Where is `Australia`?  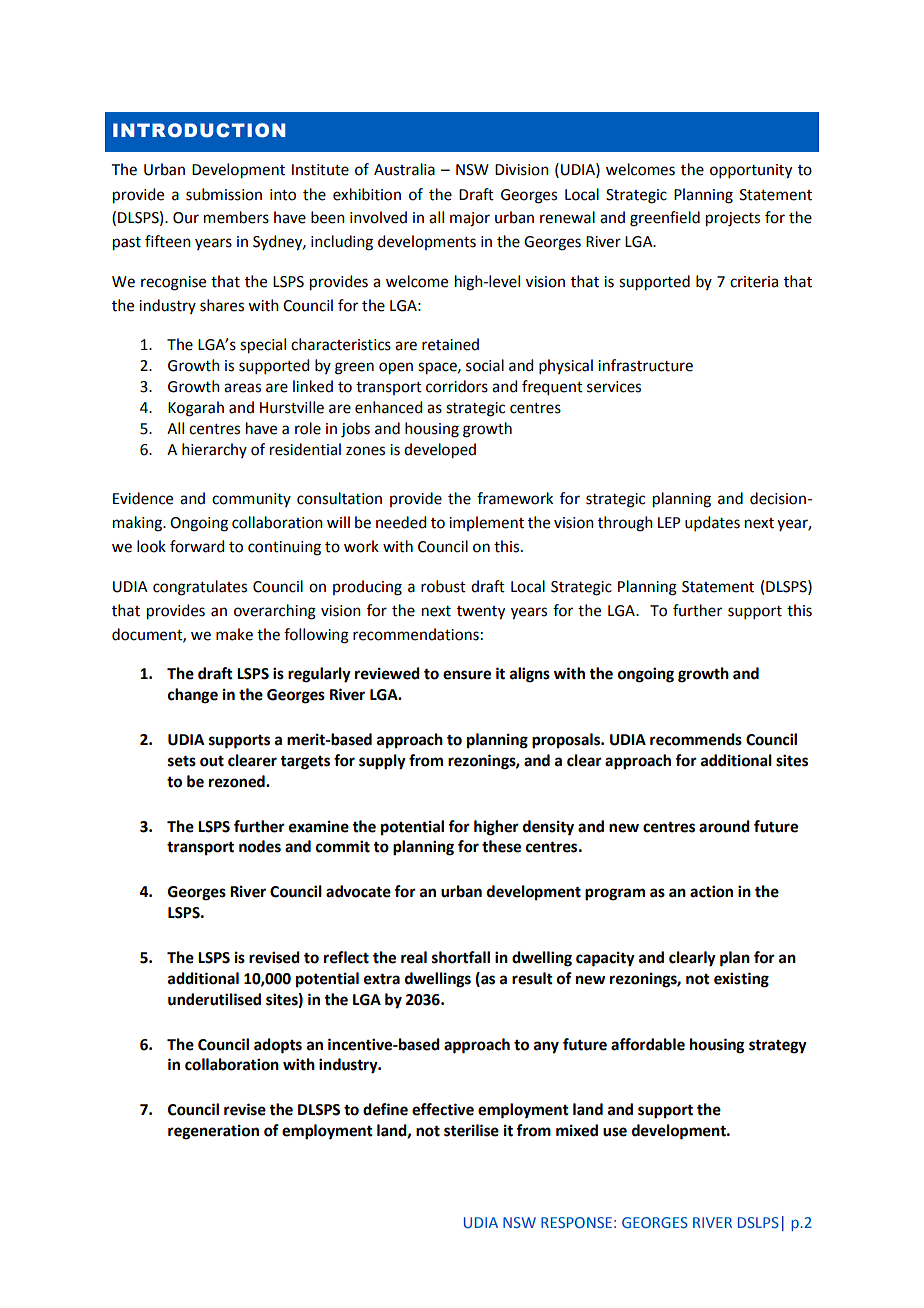
Australia is located at coordinates (404, 169).
